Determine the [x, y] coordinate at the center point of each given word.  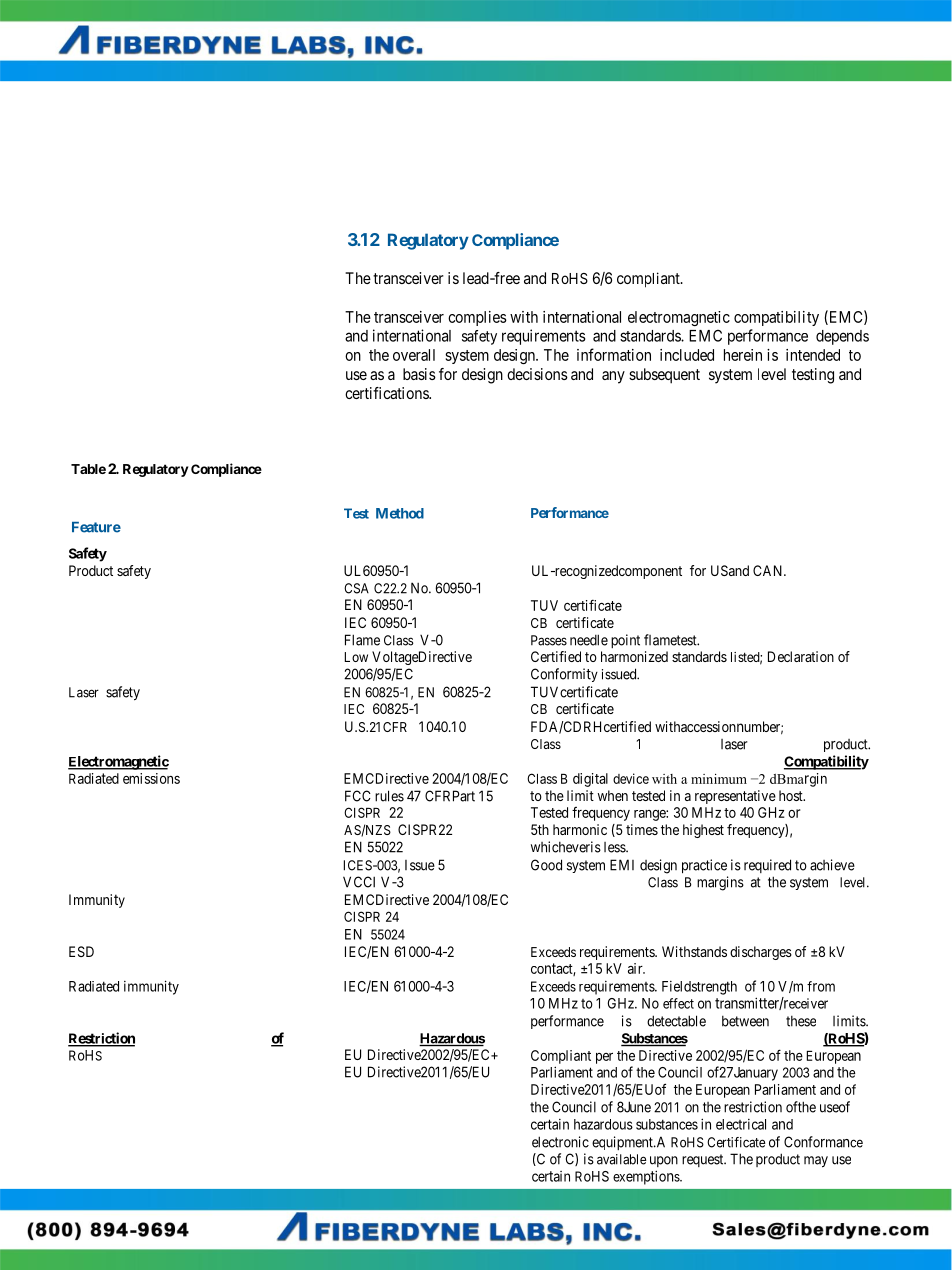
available [622, 1159]
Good [546, 865]
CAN [769, 570]
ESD [81, 951]
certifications [387, 393]
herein [743, 355]
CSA [356, 588]
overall [414, 355]
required [767, 866]
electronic [560, 1142]
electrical [741, 1124]
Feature [96, 527]
